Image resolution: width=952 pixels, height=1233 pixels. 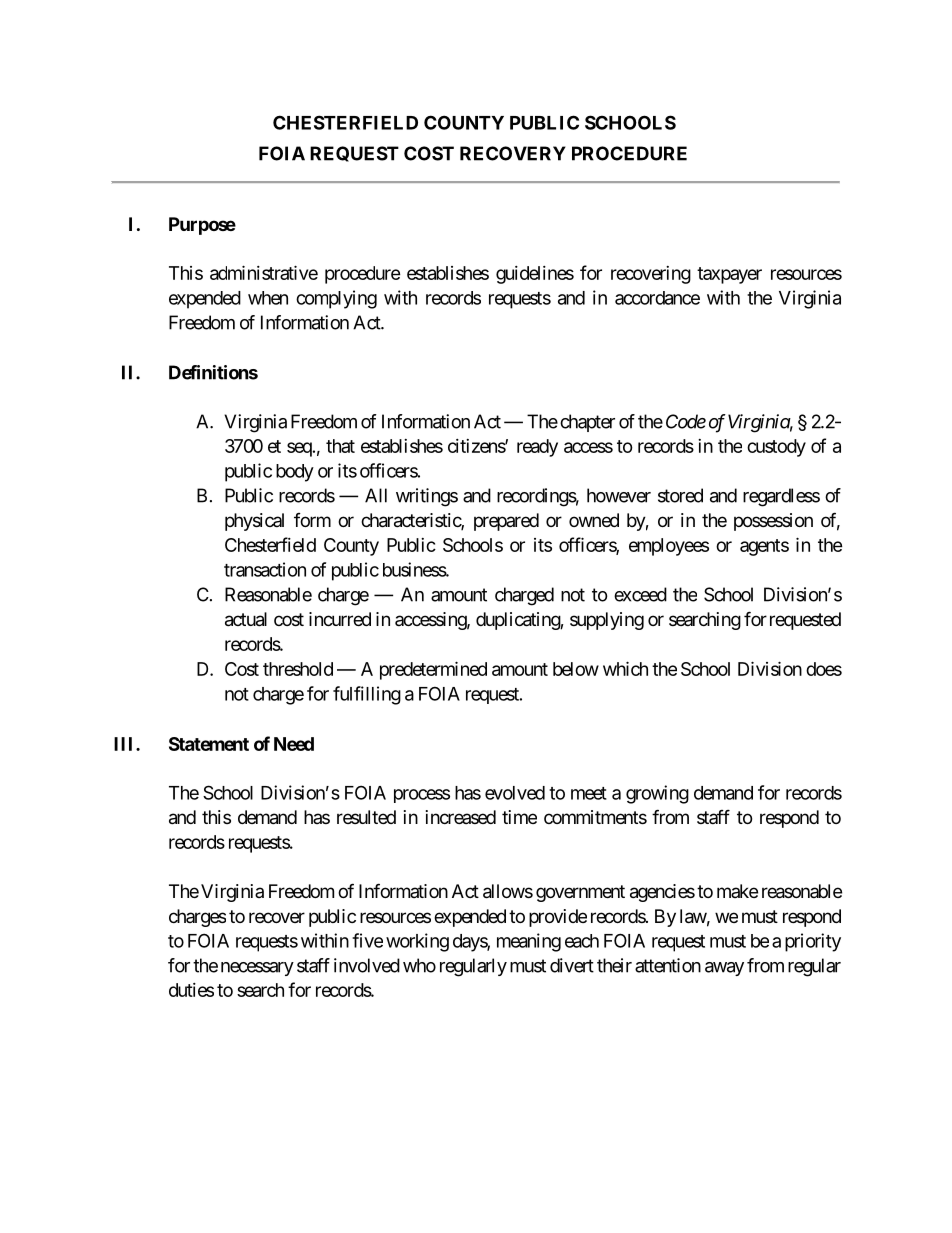 What do you see at coordinates (336, 299) in the document?
I see `complying` at bounding box center [336, 299].
